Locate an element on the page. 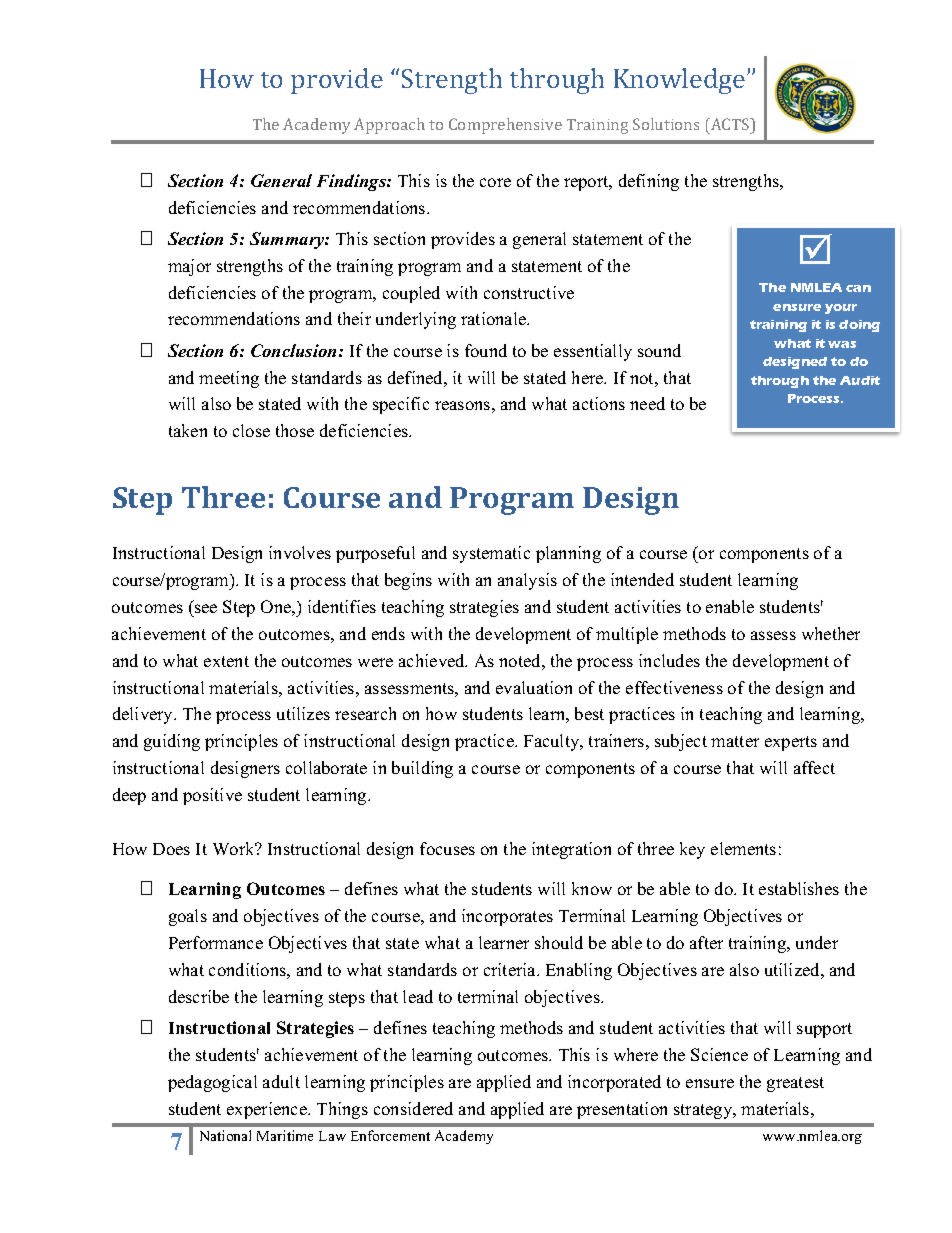 Image resolution: width=952 pixels, height=1233 pixels. greatest is located at coordinates (795, 1084).
